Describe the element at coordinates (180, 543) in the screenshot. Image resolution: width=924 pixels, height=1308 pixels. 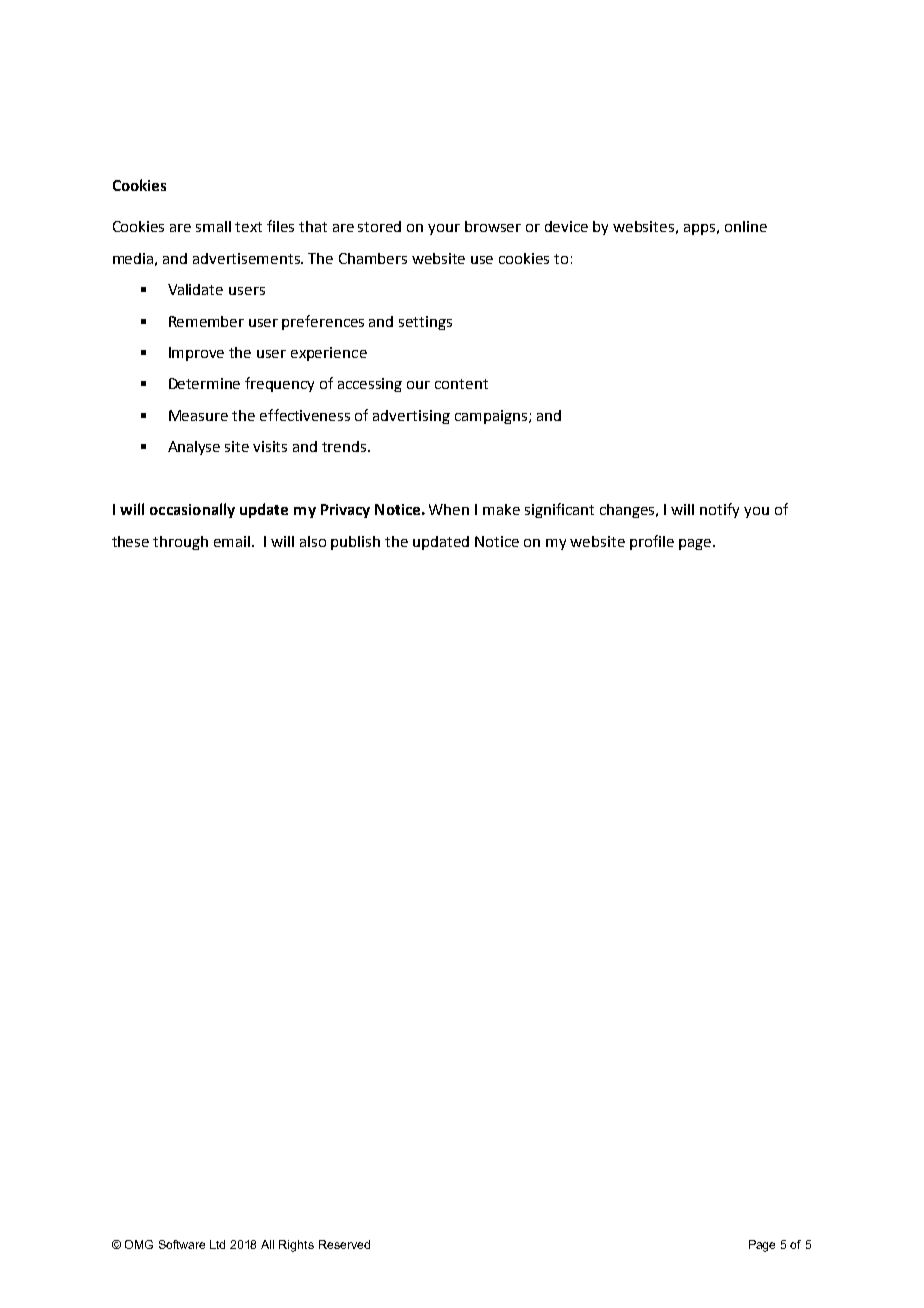
I see `through` at that location.
